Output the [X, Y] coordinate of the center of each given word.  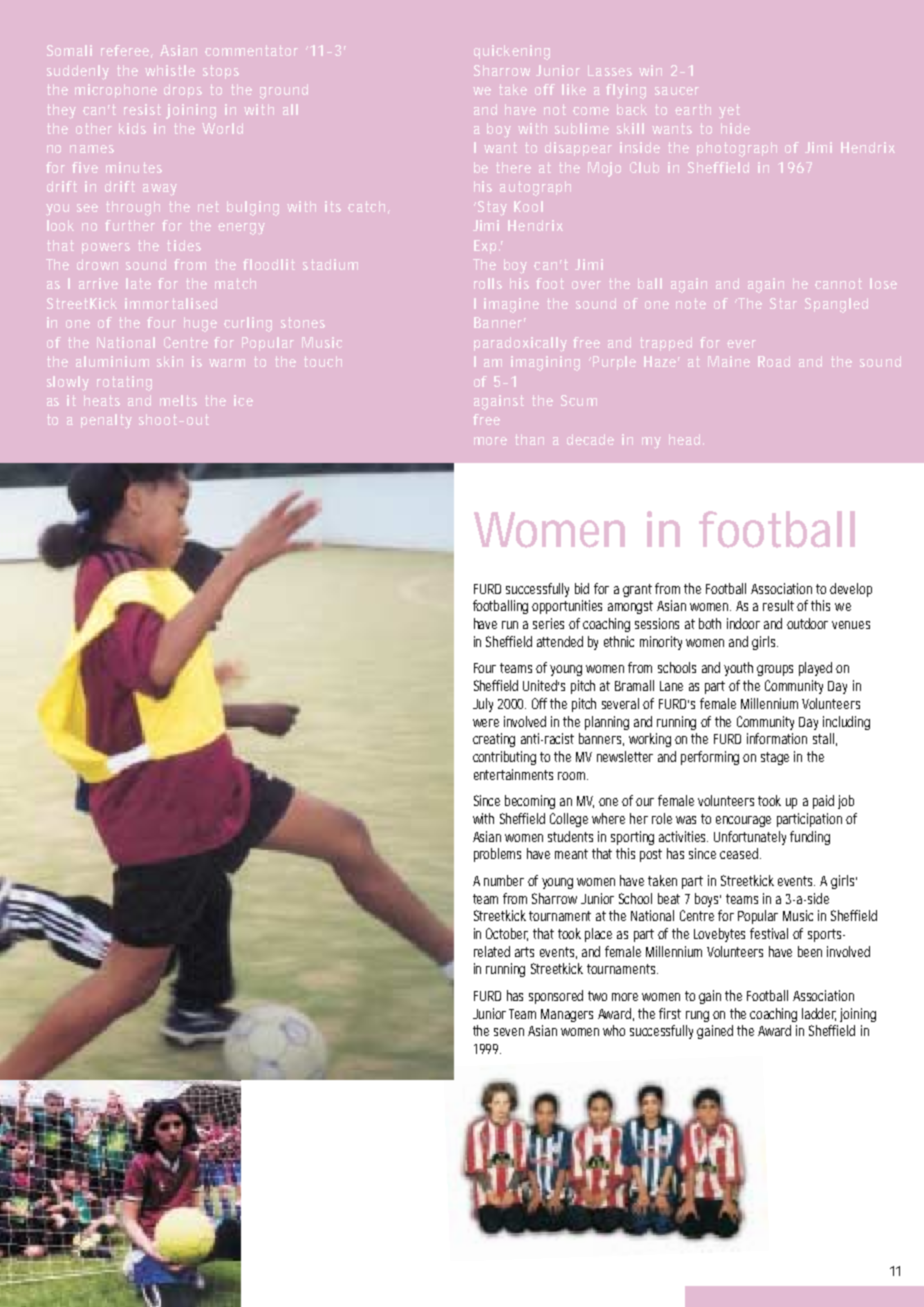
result [778, 605]
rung [697, 1016]
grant [637, 590]
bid [582, 588]
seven [509, 1032]
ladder [819, 1014]
